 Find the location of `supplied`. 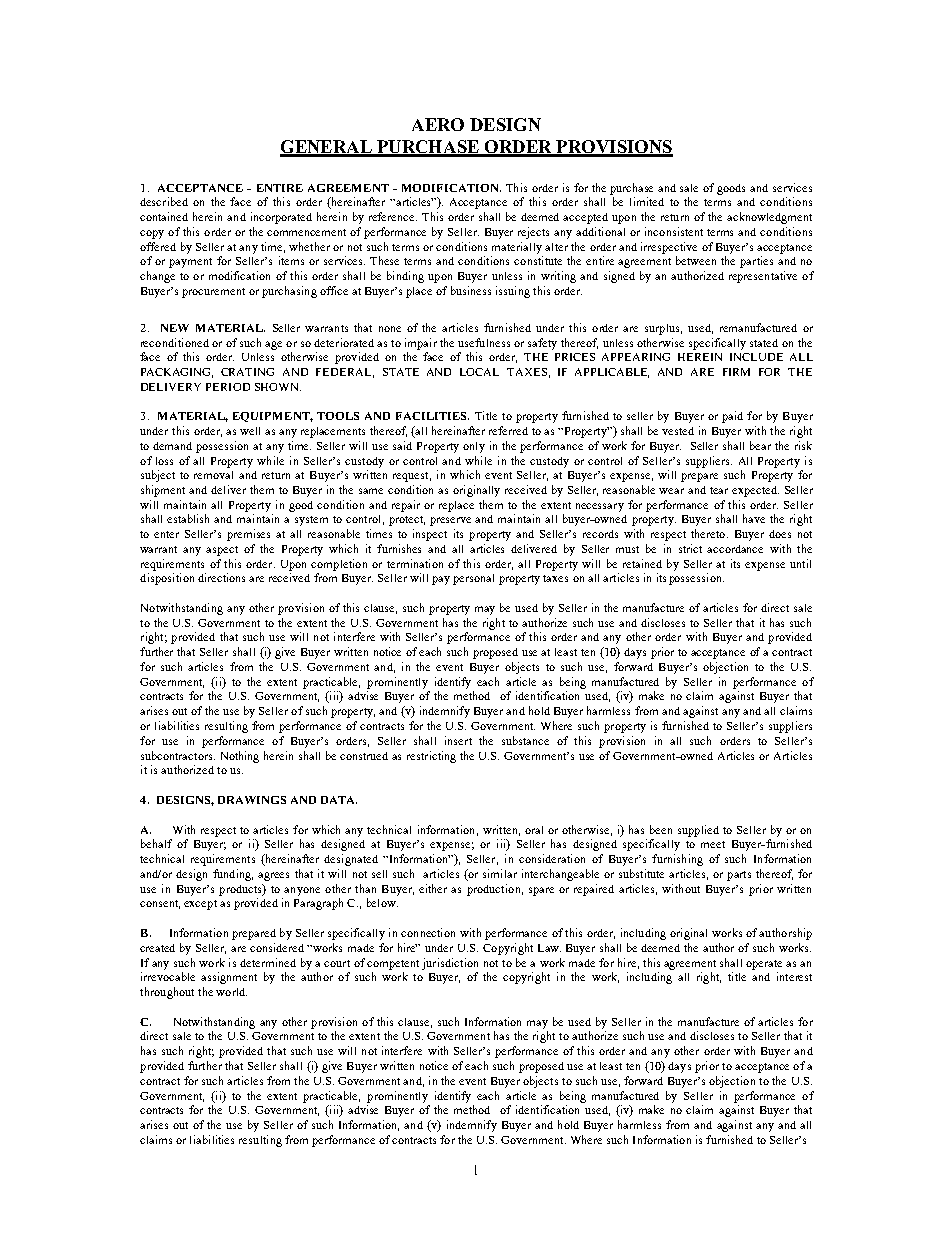

supplied is located at coordinates (698, 831).
